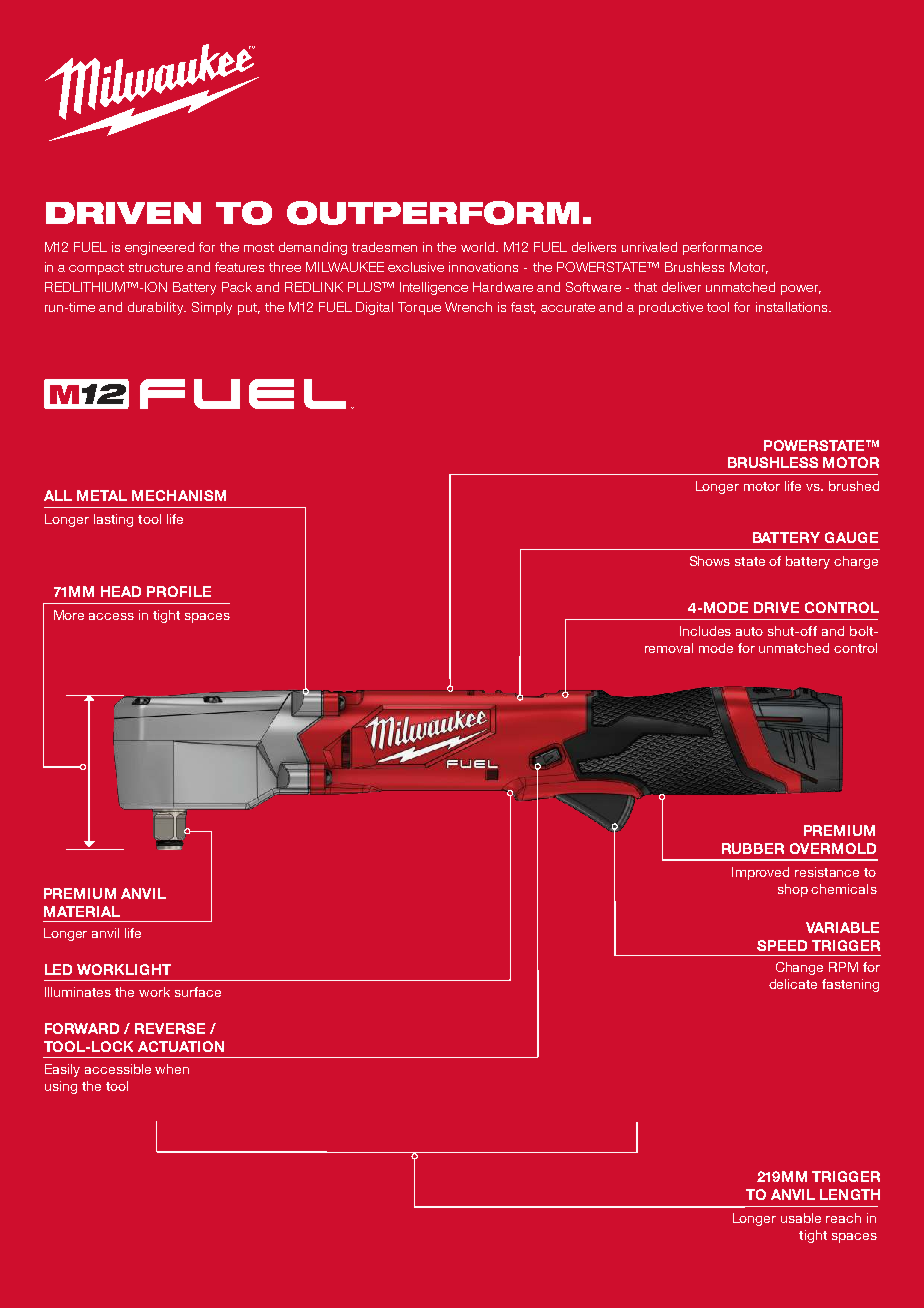 The image size is (924, 1308). What do you see at coordinates (159, 248) in the screenshot?
I see `engineered` at bounding box center [159, 248].
